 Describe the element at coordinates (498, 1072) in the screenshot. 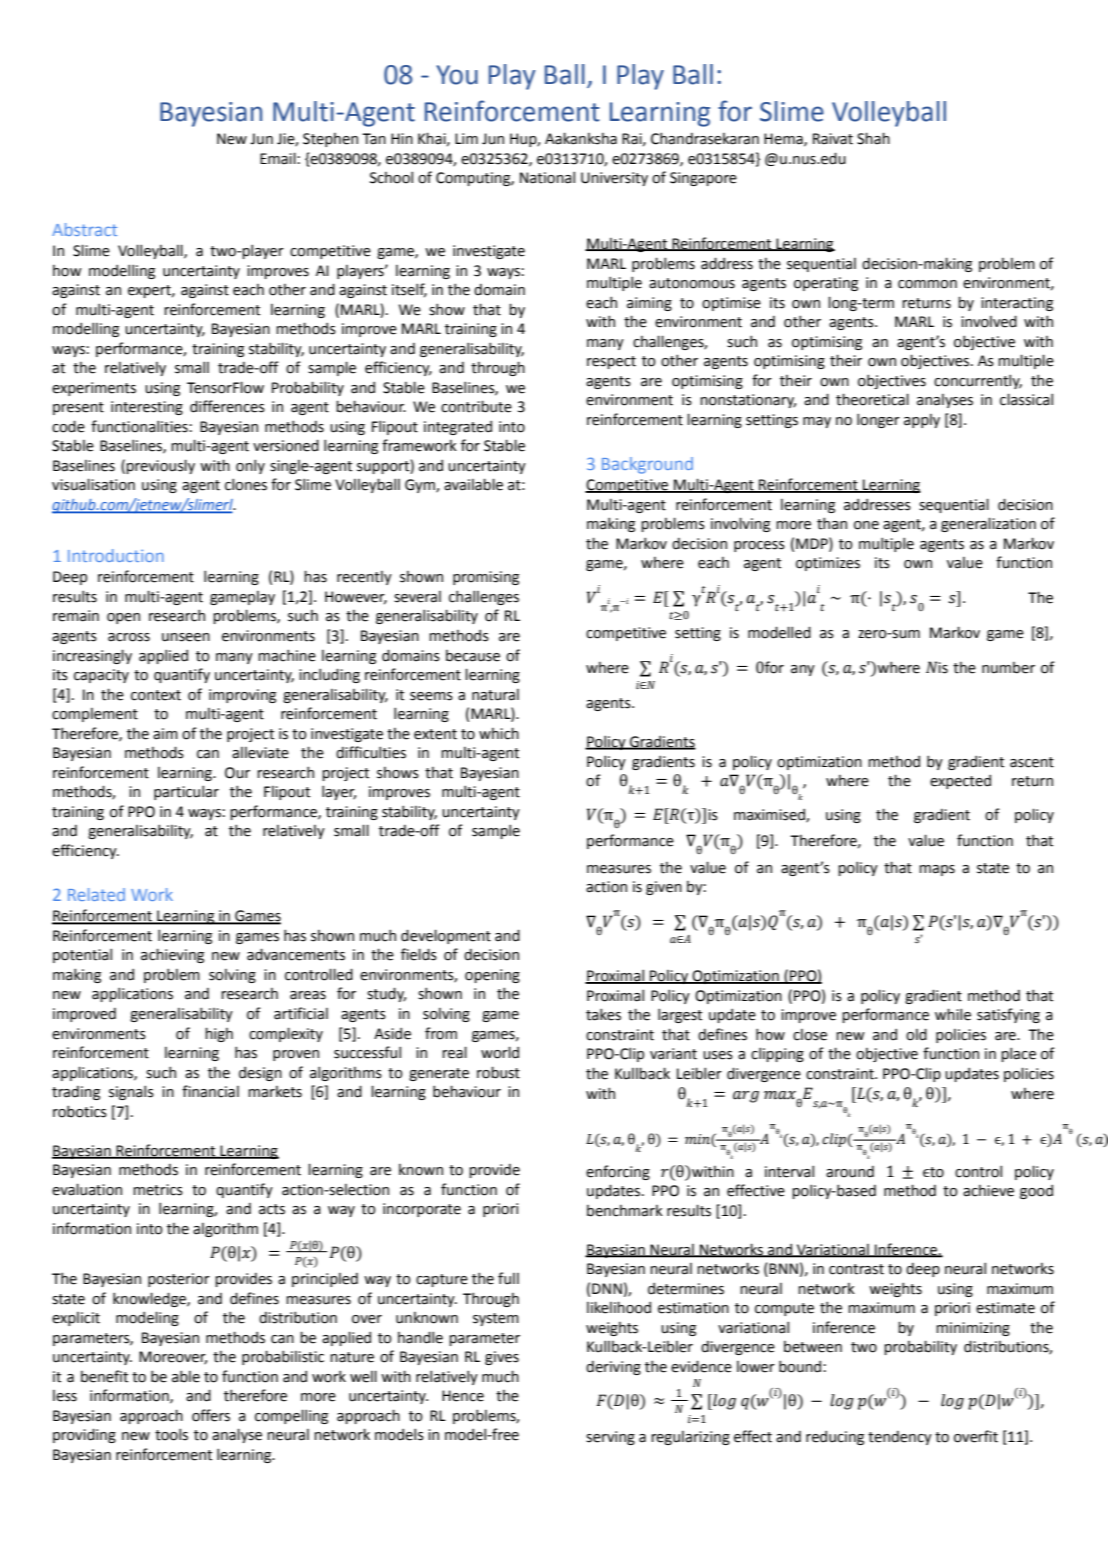

I see `robust` at that location.
